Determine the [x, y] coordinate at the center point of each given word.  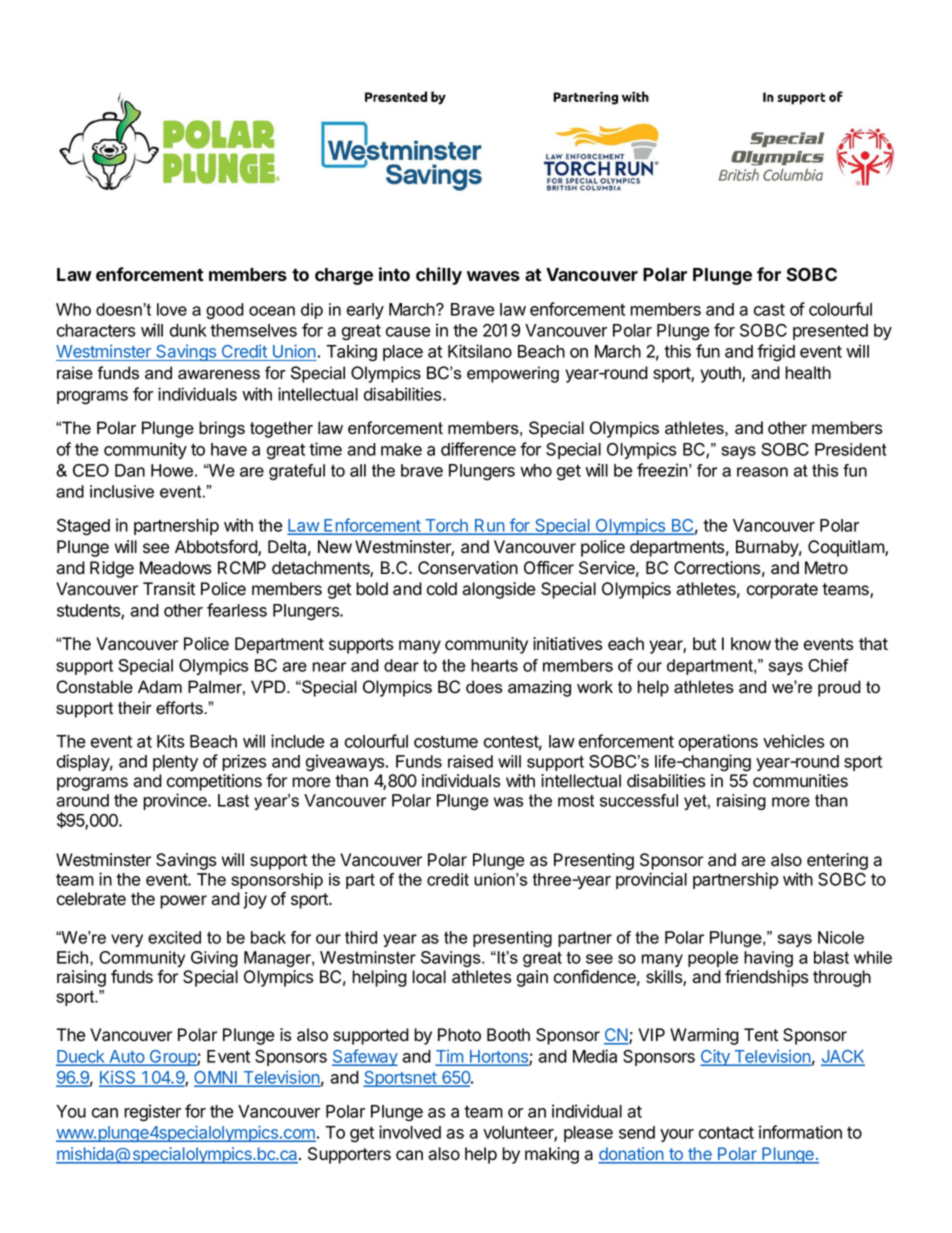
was [508, 802]
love [172, 309]
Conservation [468, 568]
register [152, 1113]
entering [837, 861]
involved [410, 1132]
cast [769, 310]
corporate [782, 591]
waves [493, 276]
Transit [169, 589]
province [176, 801]
